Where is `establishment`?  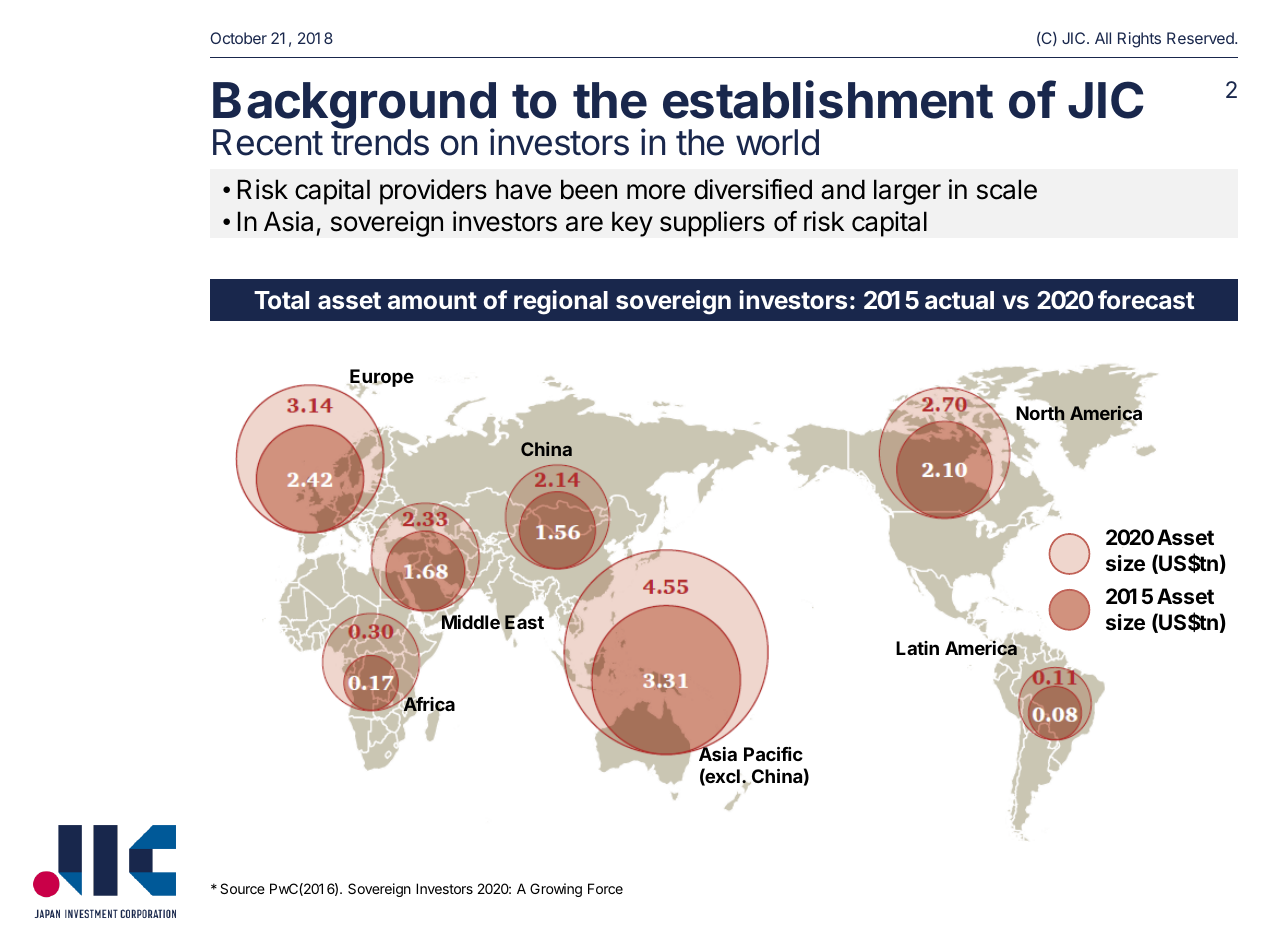 establishment is located at coordinates (828, 100).
